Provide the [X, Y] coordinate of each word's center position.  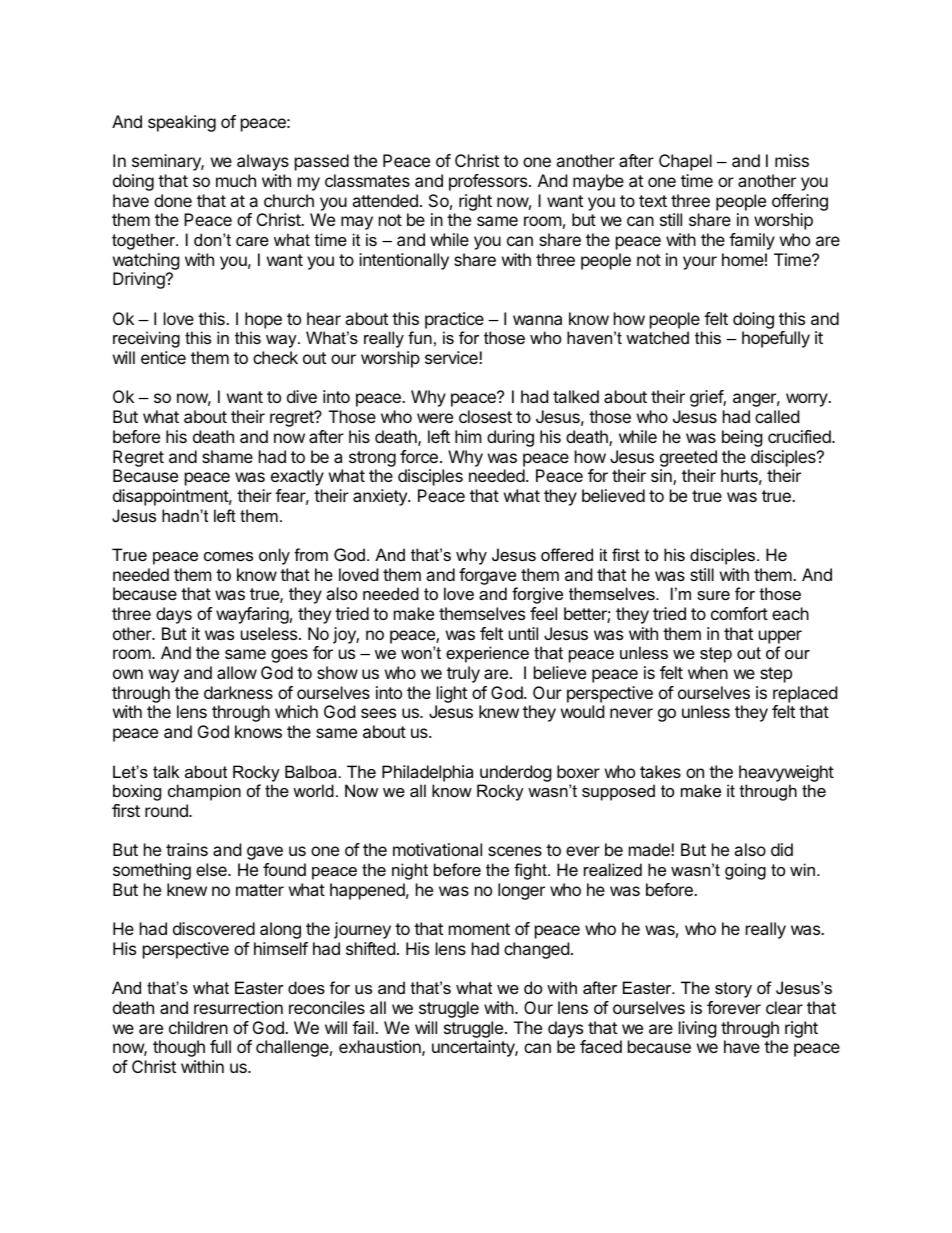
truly [463, 674]
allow [237, 672]
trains [187, 849]
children [198, 1027]
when [708, 672]
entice [163, 357]
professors [489, 182]
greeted [688, 458]
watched [657, 337]
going [745, 871]
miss [792, 160]
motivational [437, 849]
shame [227, 456]
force [419, 456]
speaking [182, 123]
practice [454, 320]
